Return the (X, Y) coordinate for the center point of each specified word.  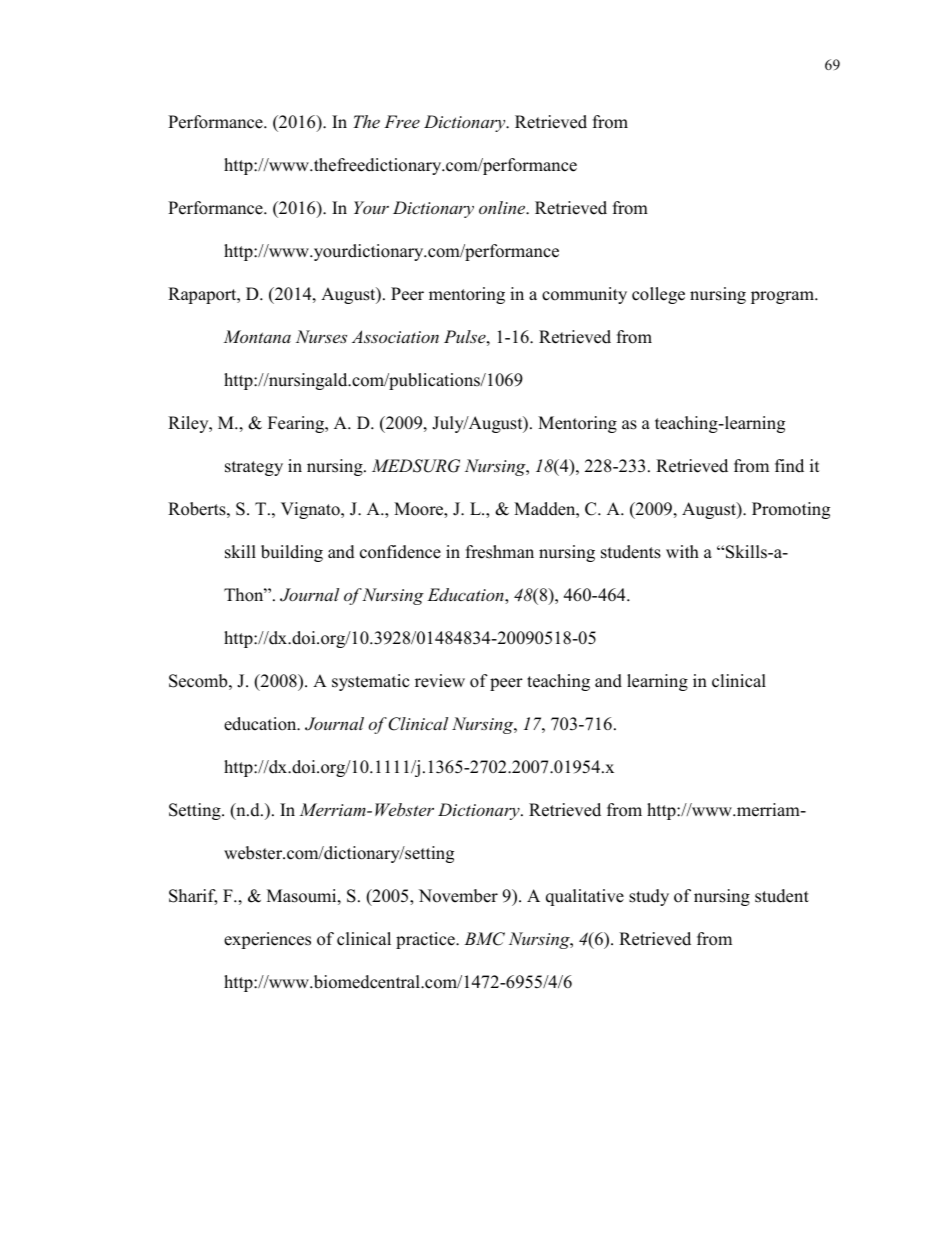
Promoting (791, 510)
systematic (370, 682)
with (682, 551)
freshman (500, 552)
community (584, 295)
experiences (267, 940)
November (458, 896)
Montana (257, 336)
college (658, 295)
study (649, 897)
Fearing (297, 424)
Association (395, 336)
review (440, 681)
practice (426, 940)
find (789, 466)
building (292, 553)
